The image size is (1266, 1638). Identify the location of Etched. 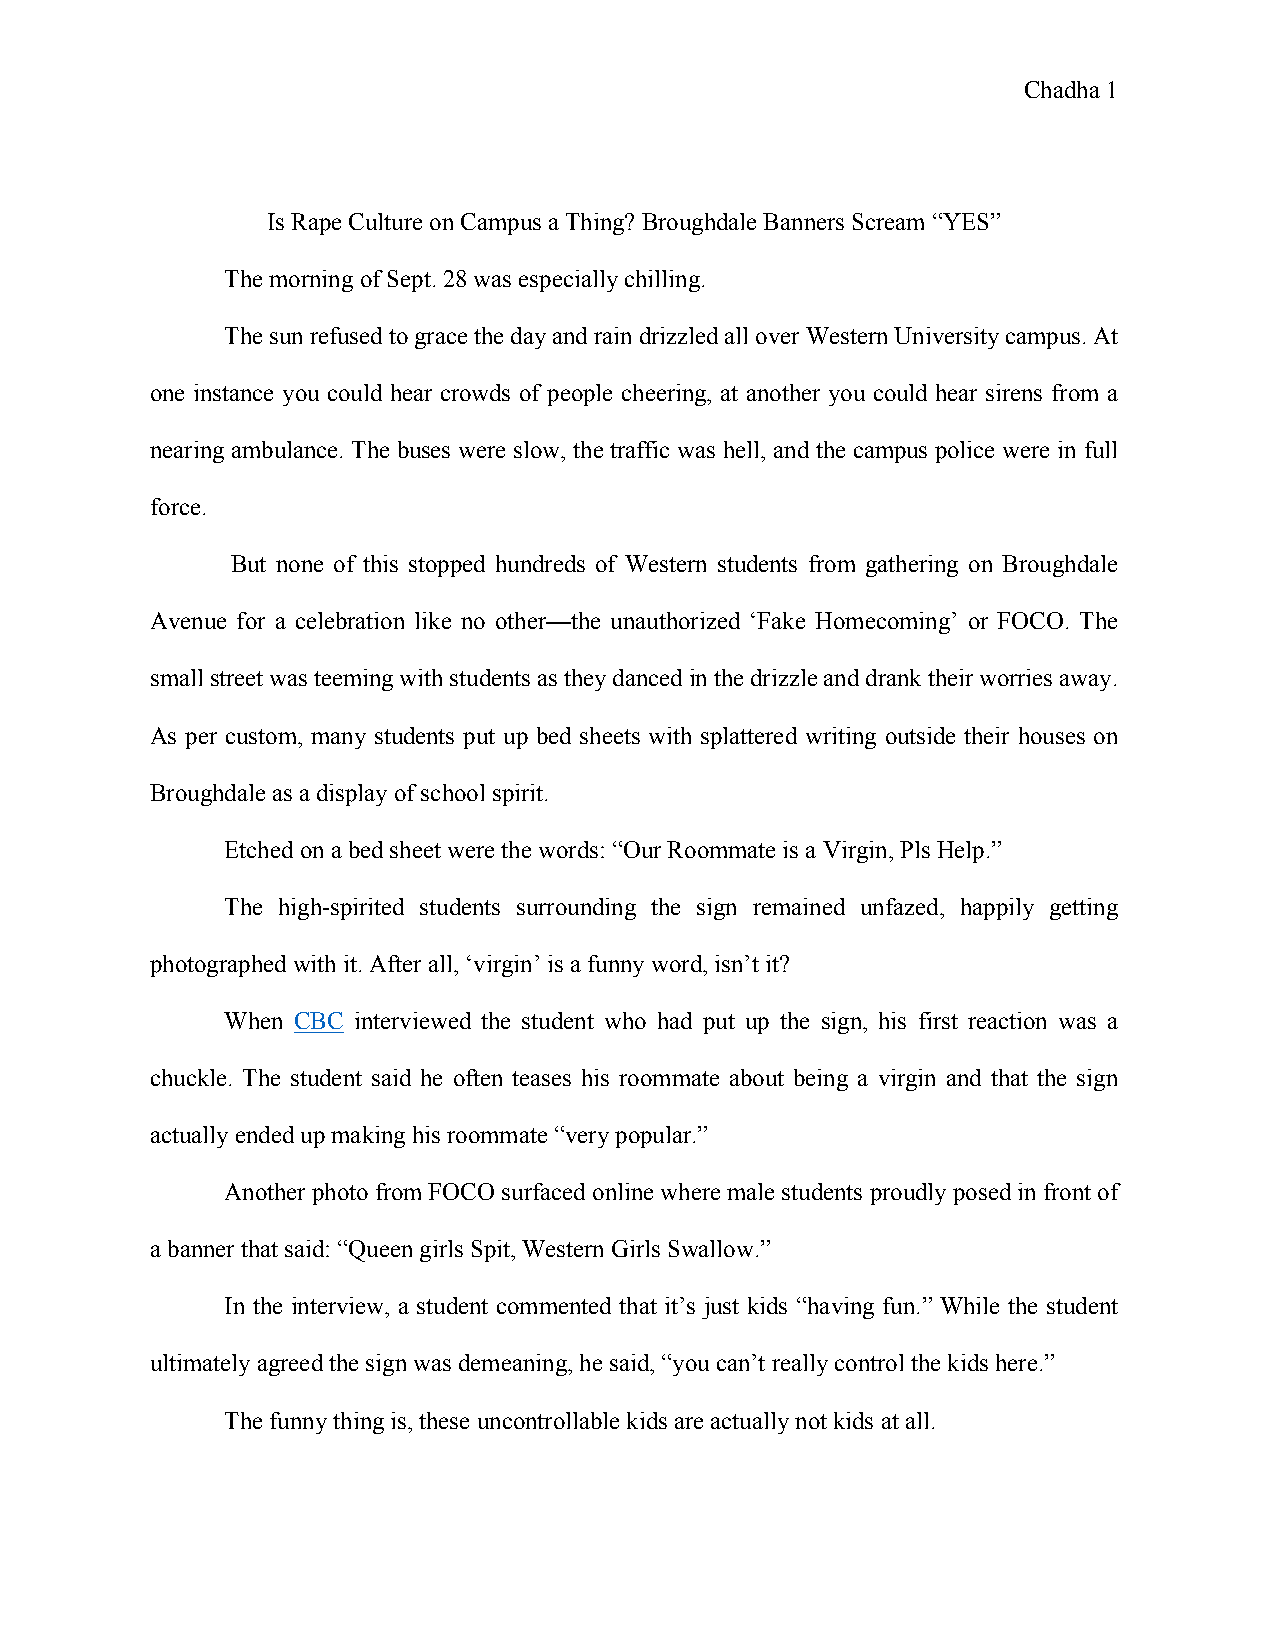
(259, 849).
